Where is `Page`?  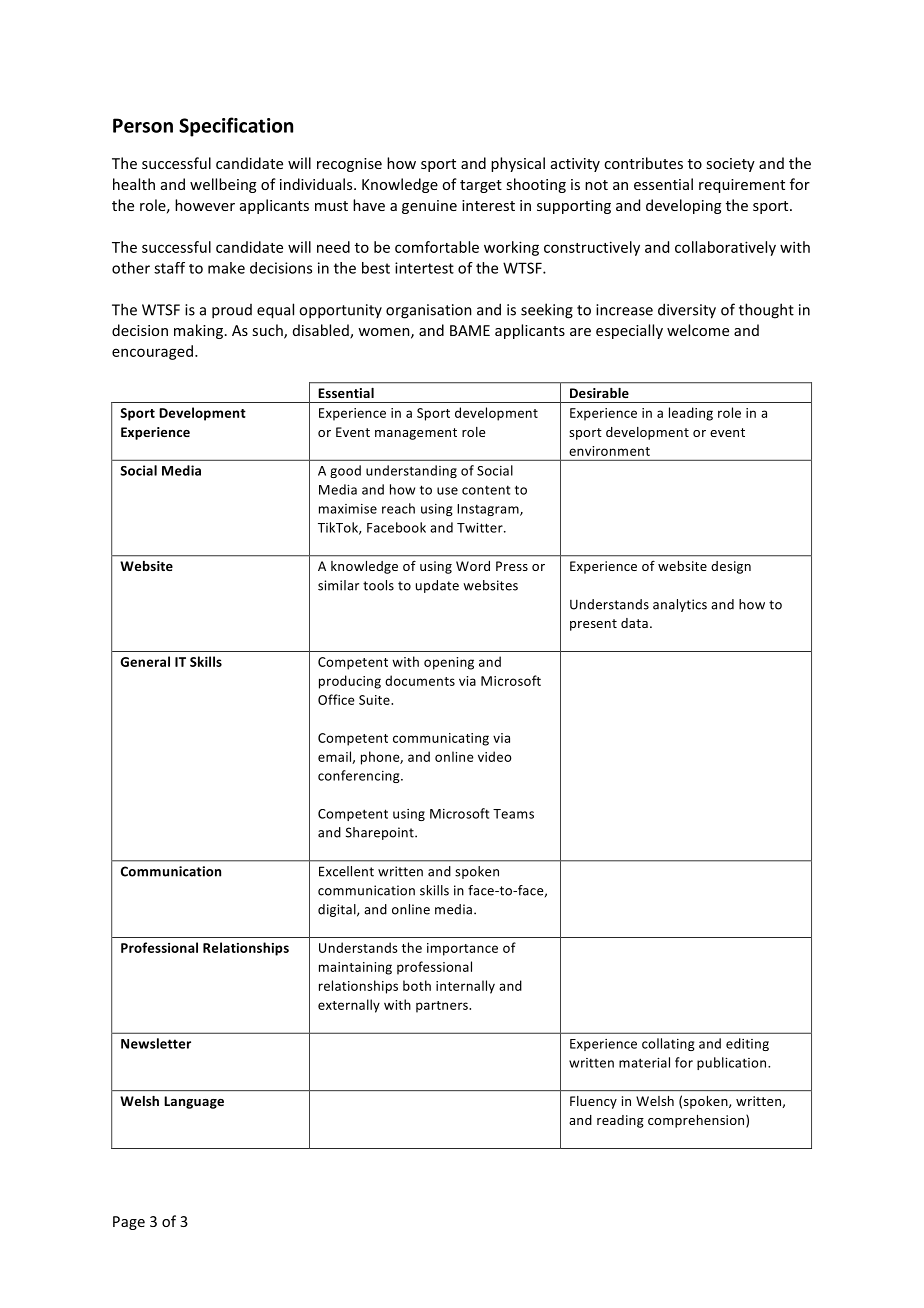
Page is located at coordinates (129, 1223).
